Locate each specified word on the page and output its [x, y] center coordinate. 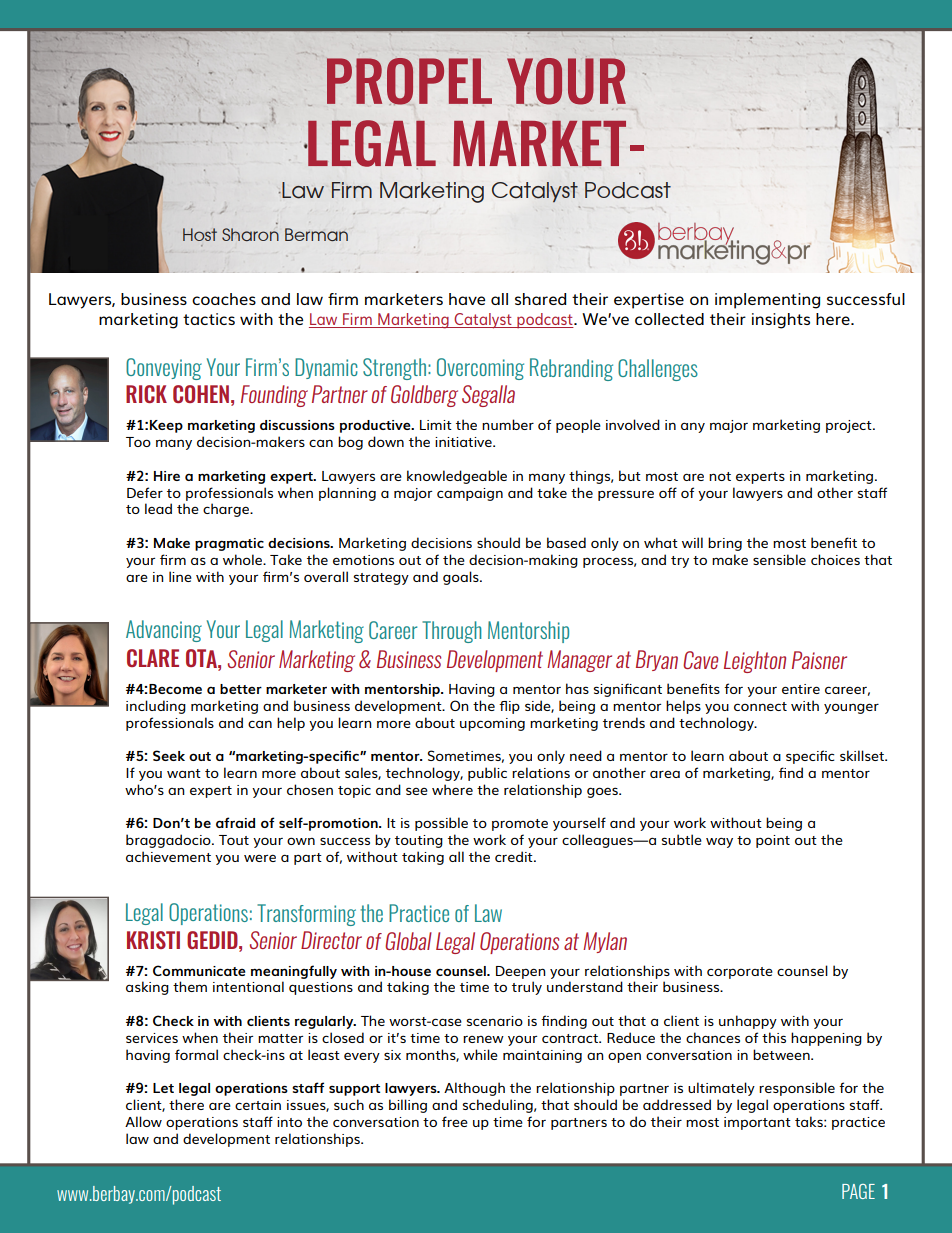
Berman [316, 234]
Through [452, 632]
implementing [768, 301]
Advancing [164, 631]
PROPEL [409, 82]
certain [258, 1105]
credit [515, 856]
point [773, 841]
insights [781, 321]
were [260, 858]
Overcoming [480, 369]
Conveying [164, 369]
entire [801, 689]
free [455, 1121]
